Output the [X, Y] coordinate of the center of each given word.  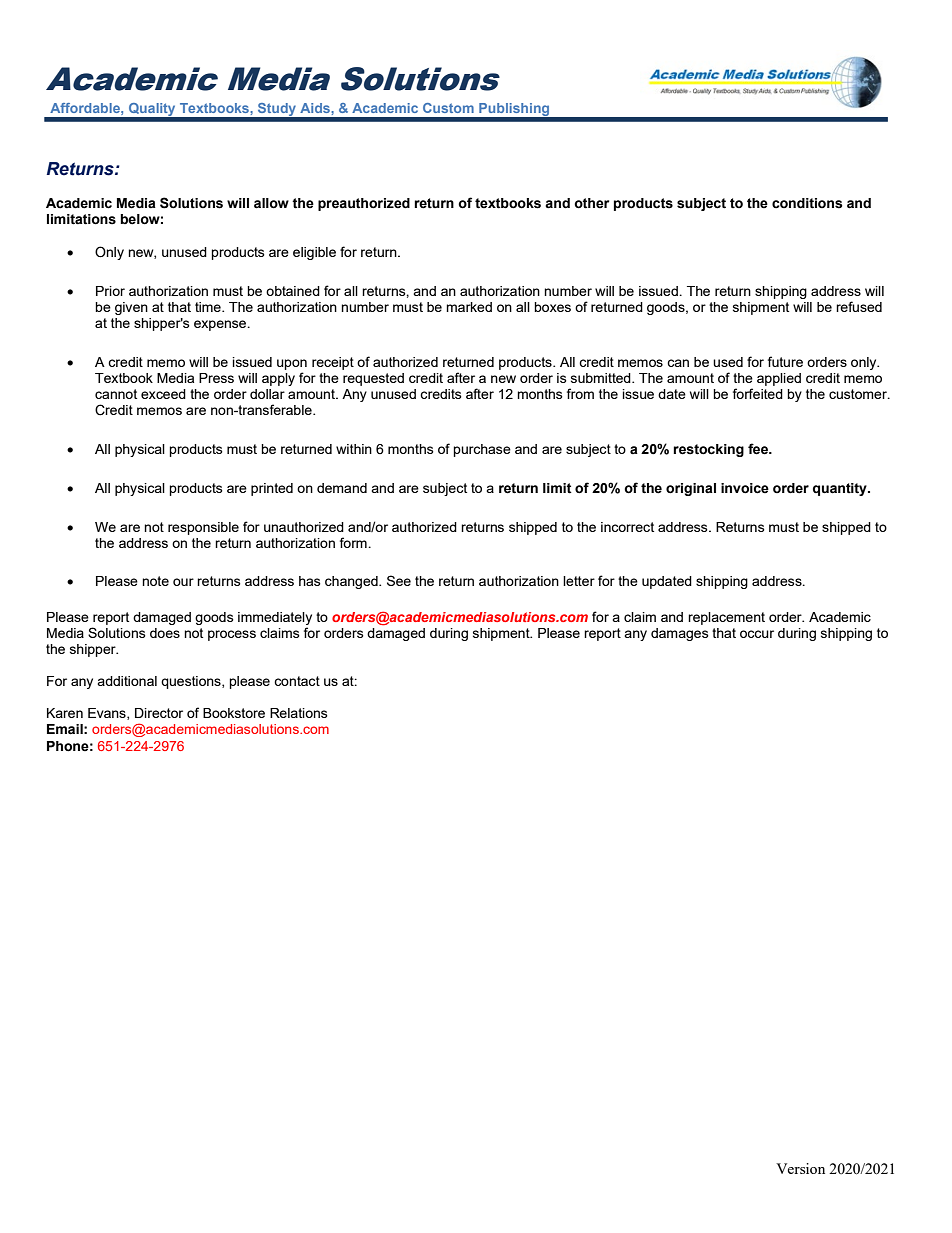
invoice [745, 488]
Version [800, 1168]
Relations [299, 713]
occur [757, 634]
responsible [203, 528]
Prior [110, 291]
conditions [807, 203]
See [399, 580]
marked [469, 307]
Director [159, 713]
